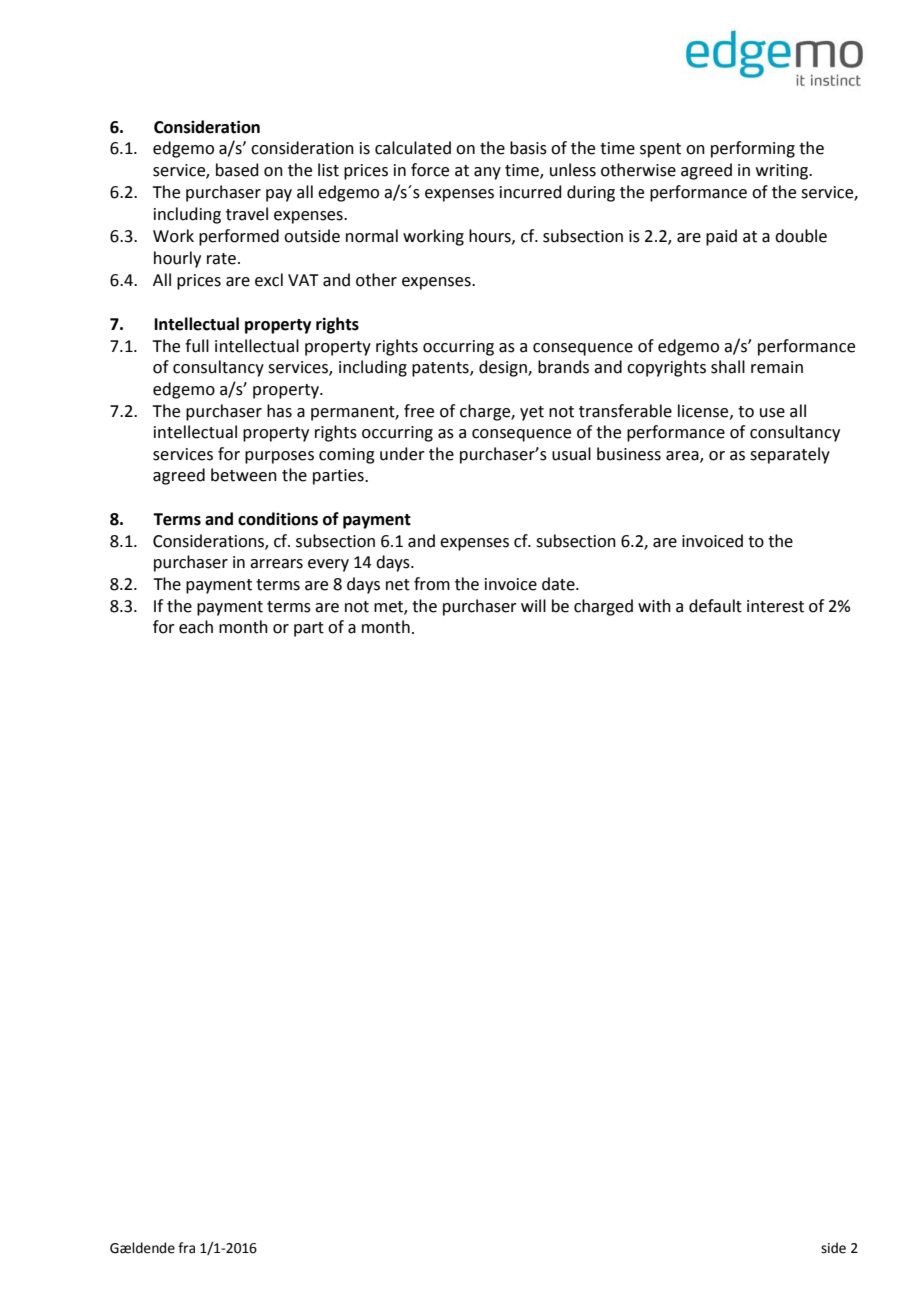  I want to click on any, so click(487, 173).
